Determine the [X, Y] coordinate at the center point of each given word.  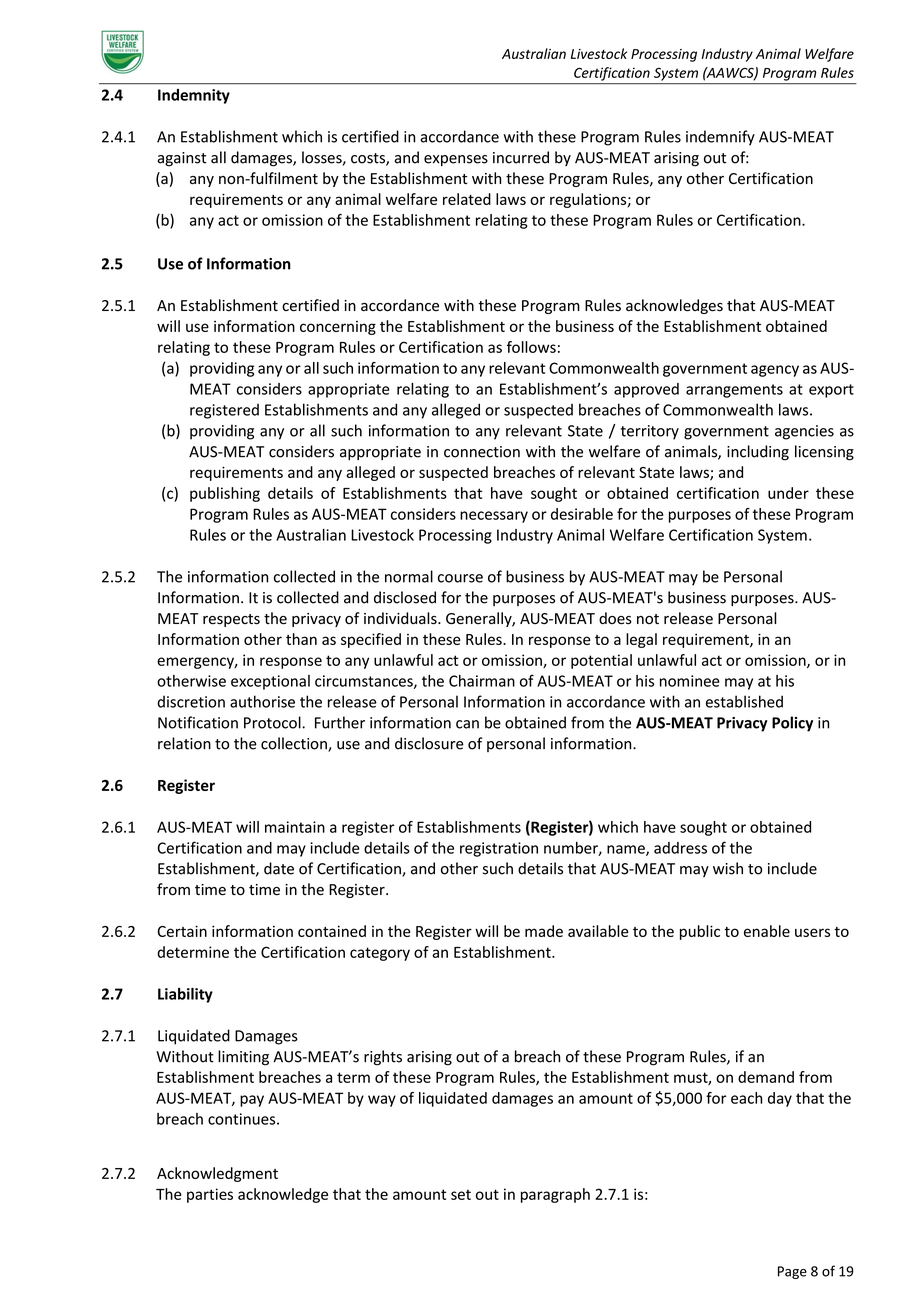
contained [332, 931]
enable [767, 931]
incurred [521, 157]
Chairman [482, 681]
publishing [225, 494]
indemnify [720, 138]
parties [210, 1195]
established [744, 701]
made [544, 931]
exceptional [270, 682]
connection [482, 452]
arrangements [734, 391]
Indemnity [194, 96]
